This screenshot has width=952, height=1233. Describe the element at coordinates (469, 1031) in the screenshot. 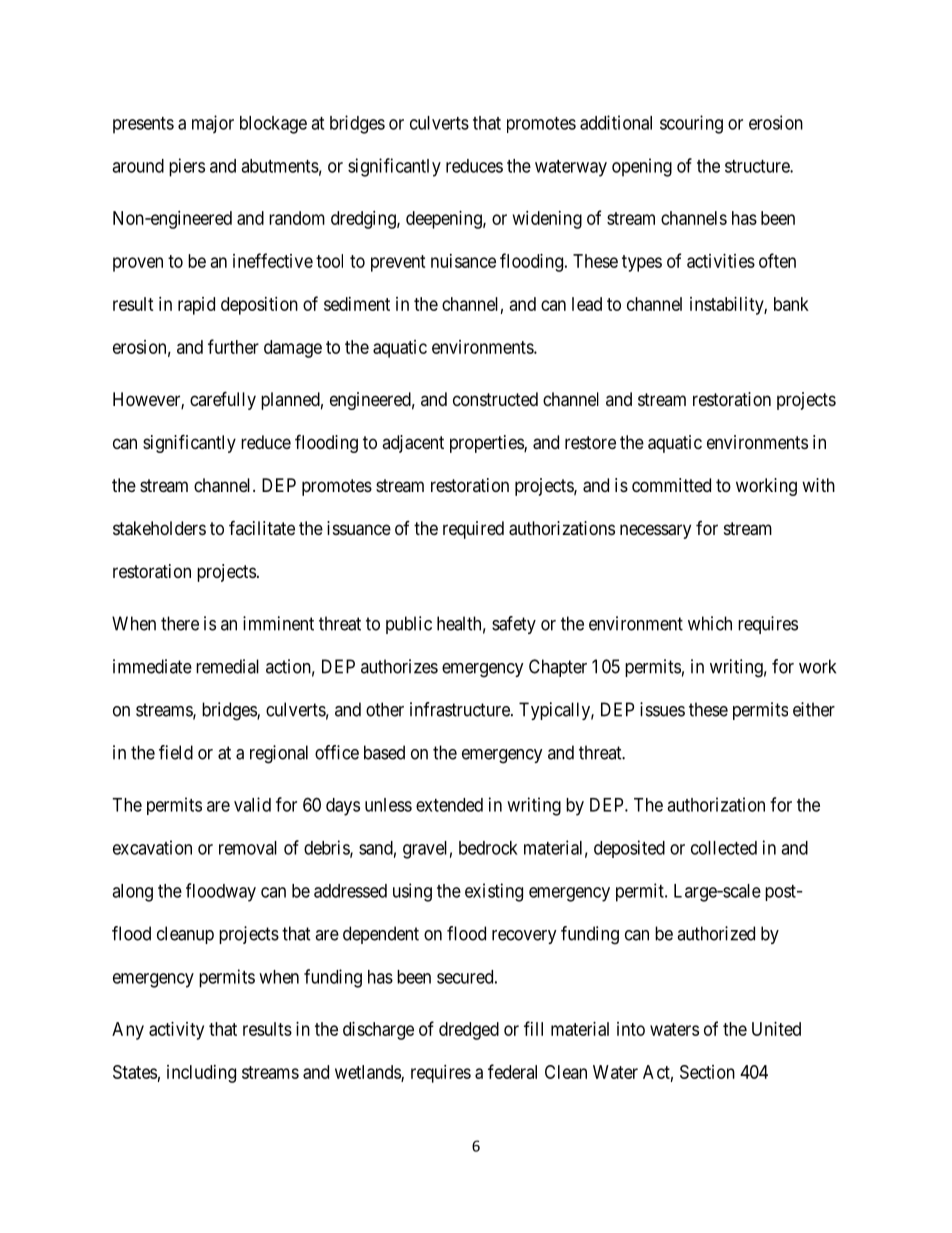

I see `dredged` at that location.
